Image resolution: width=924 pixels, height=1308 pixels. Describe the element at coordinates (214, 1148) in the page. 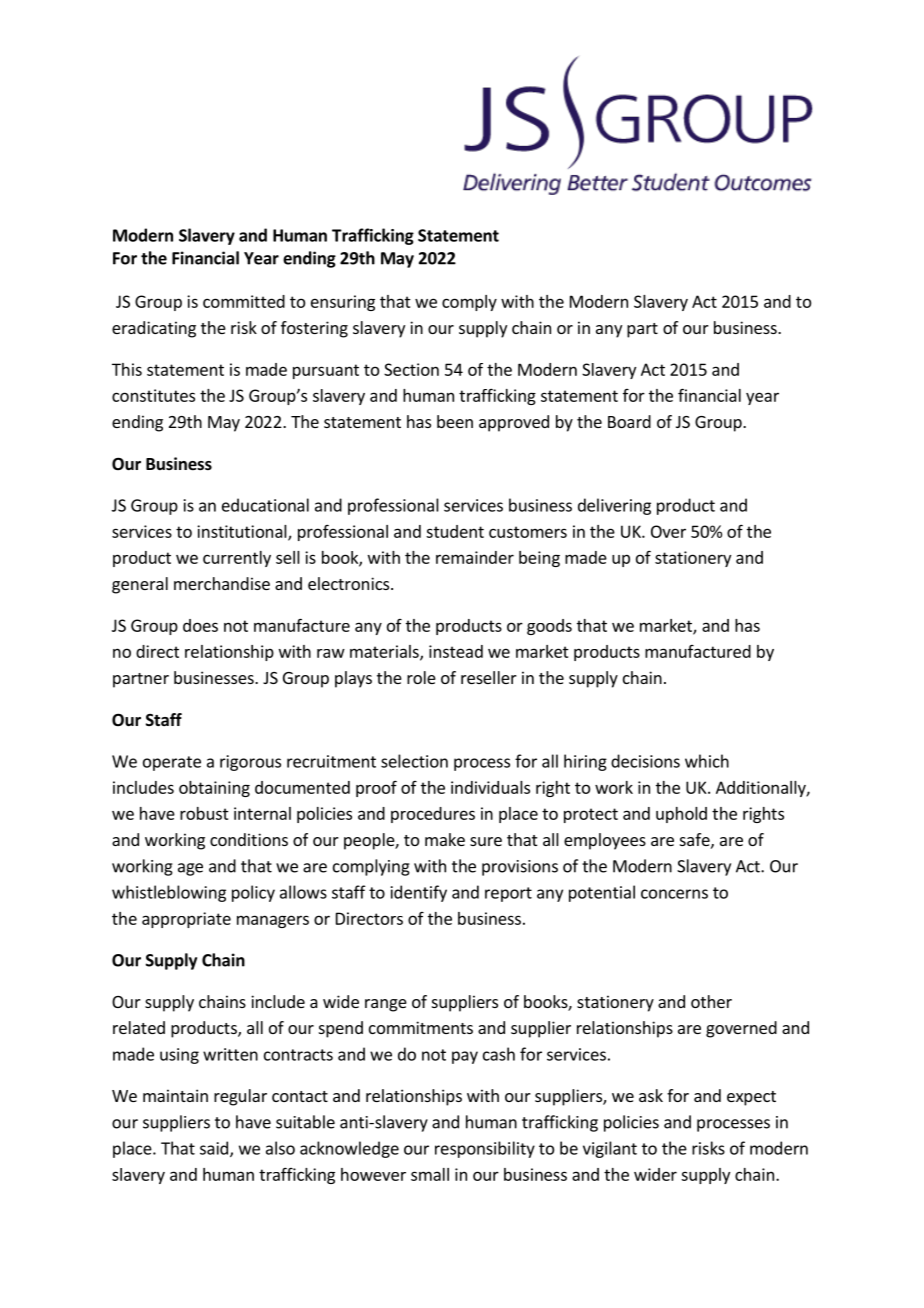

I see `said` at that location.
